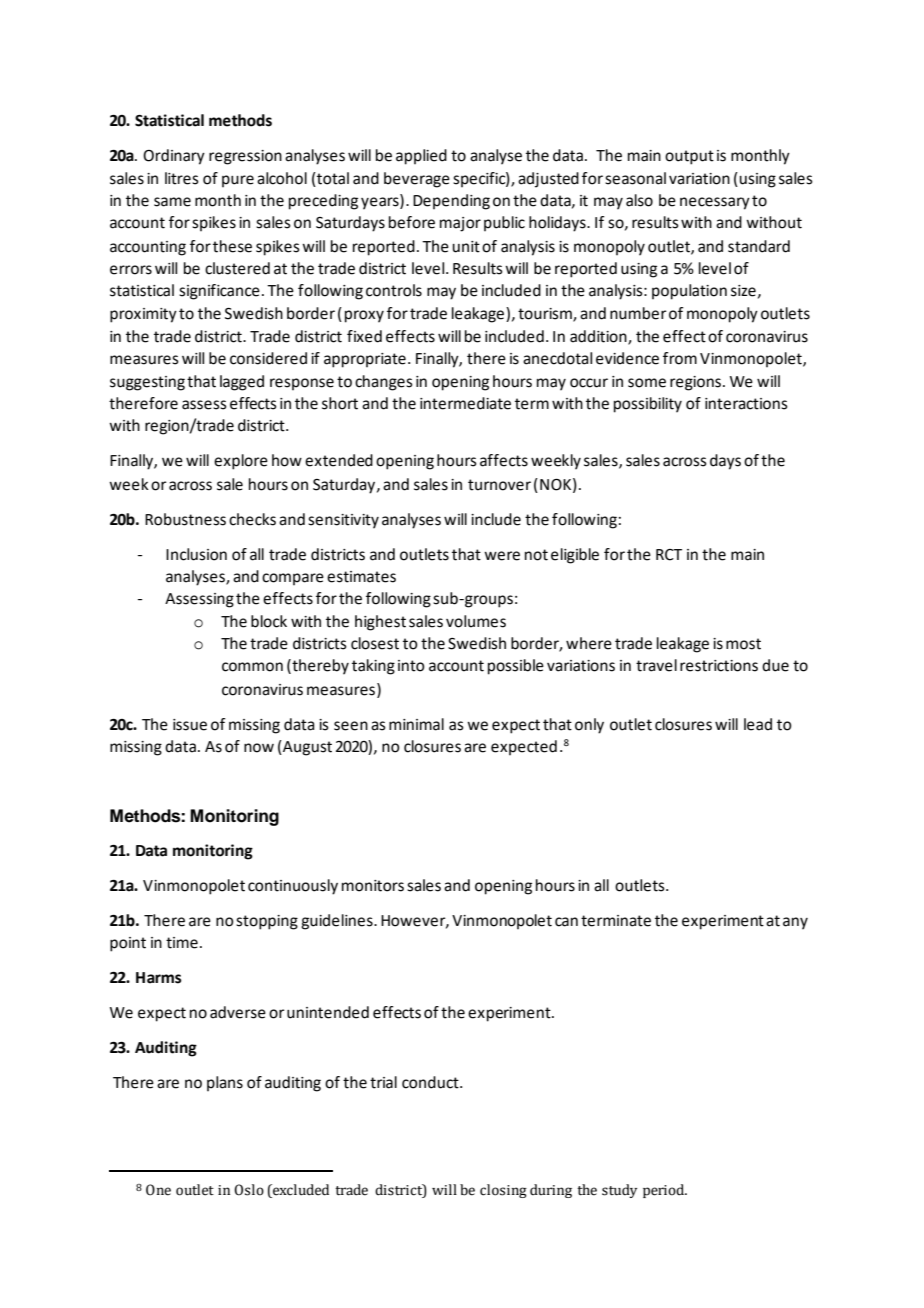 This document has width=924, height=1308. I want to click on monitors, so click(373, 886).
